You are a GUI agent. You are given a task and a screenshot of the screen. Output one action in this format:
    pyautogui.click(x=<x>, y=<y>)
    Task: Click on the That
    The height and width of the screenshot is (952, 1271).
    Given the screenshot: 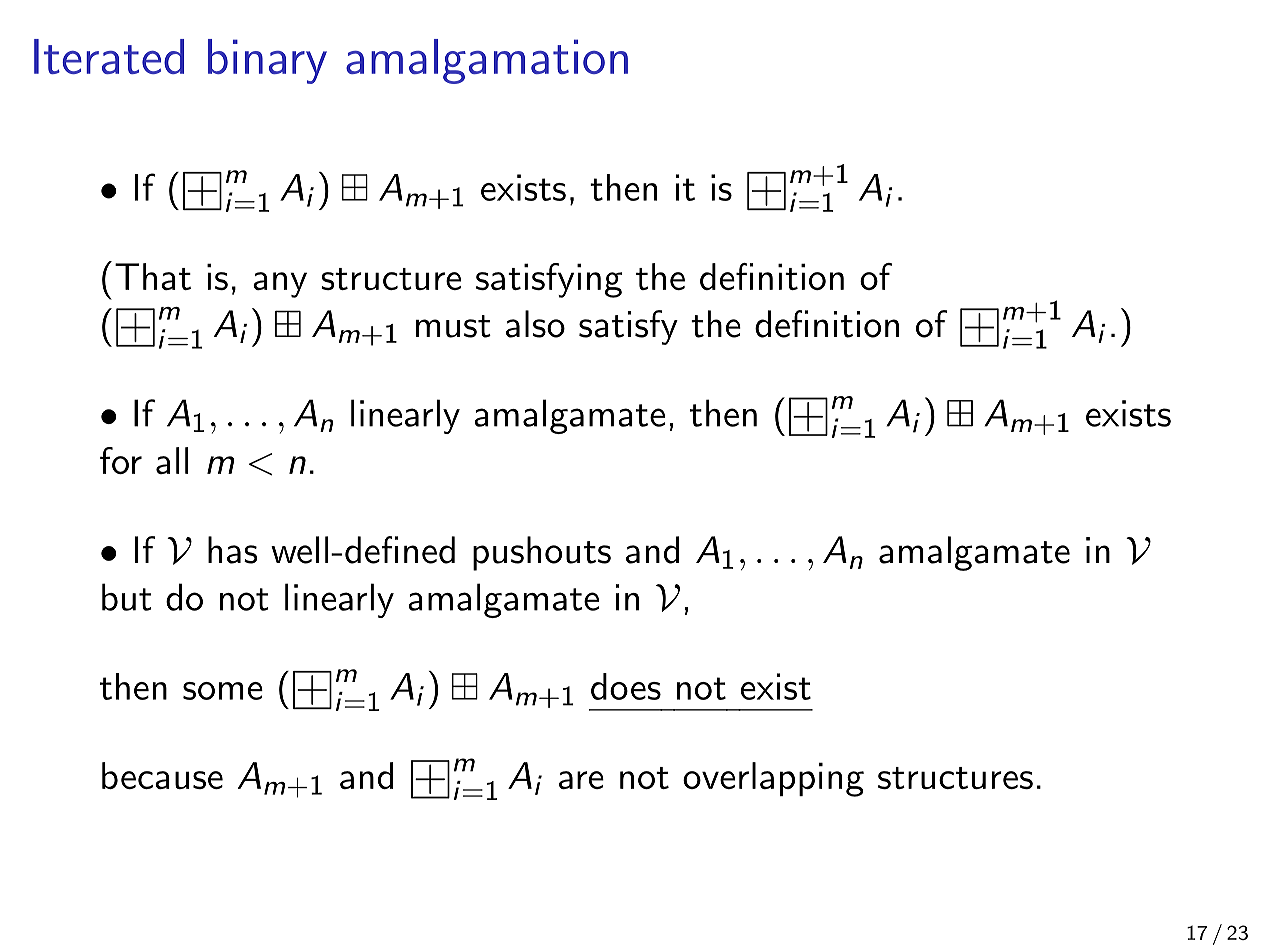 What is the action you would take?
    pyautogui.click(x=153, y=276)
